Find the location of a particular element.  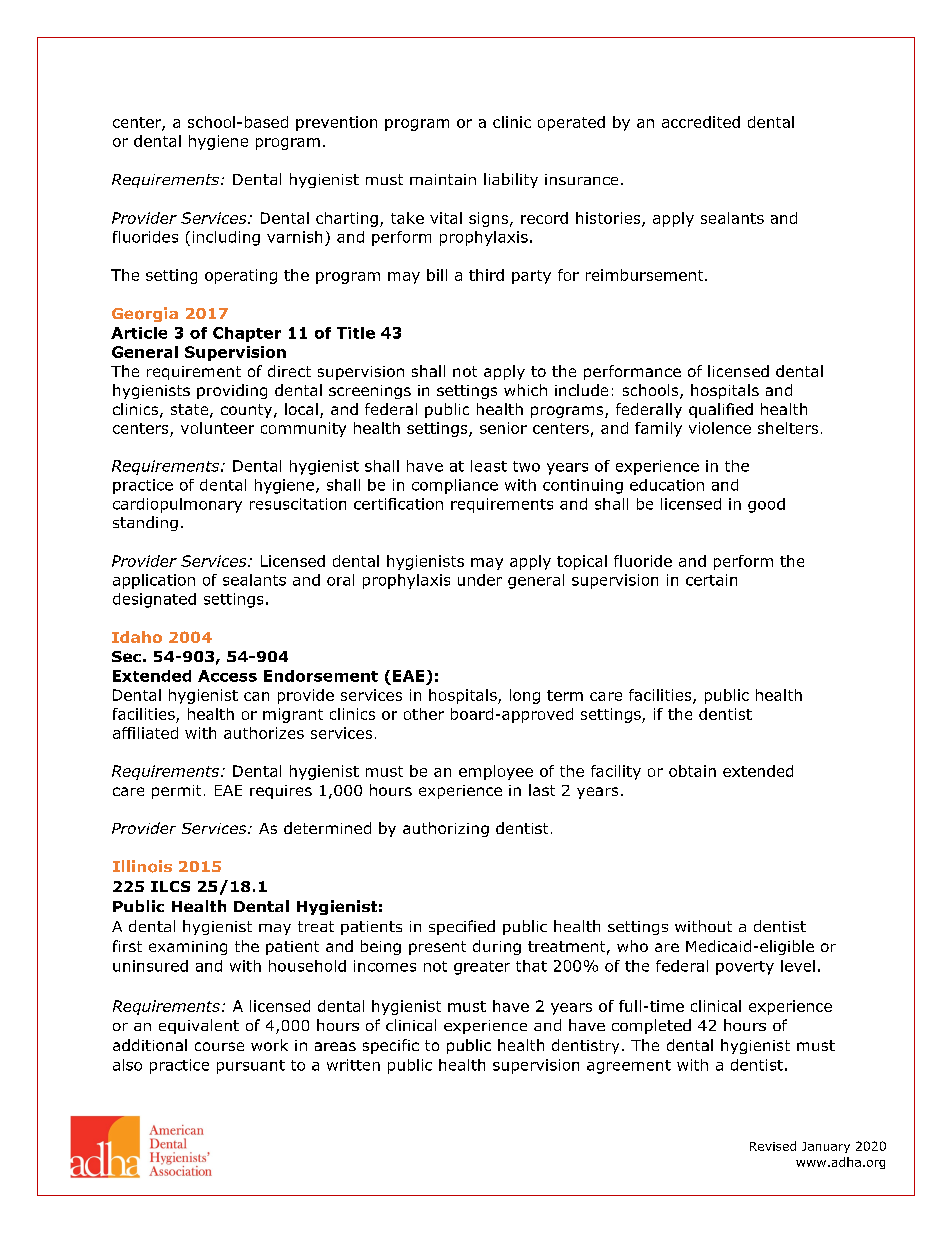

poverty is located at coordinates (745, 968).
